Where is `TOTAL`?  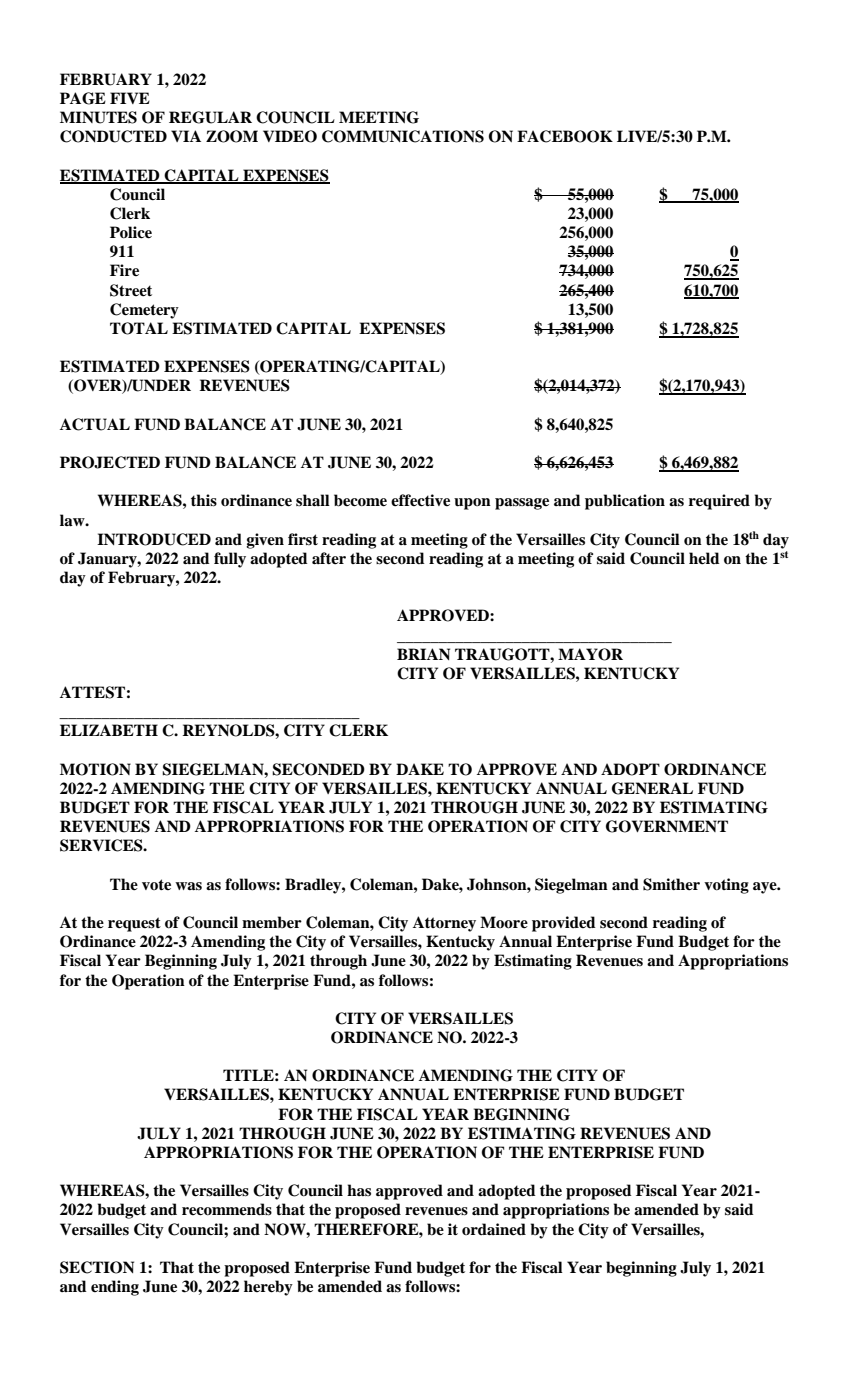 TOTAL is located at coordinates (139, 328).
